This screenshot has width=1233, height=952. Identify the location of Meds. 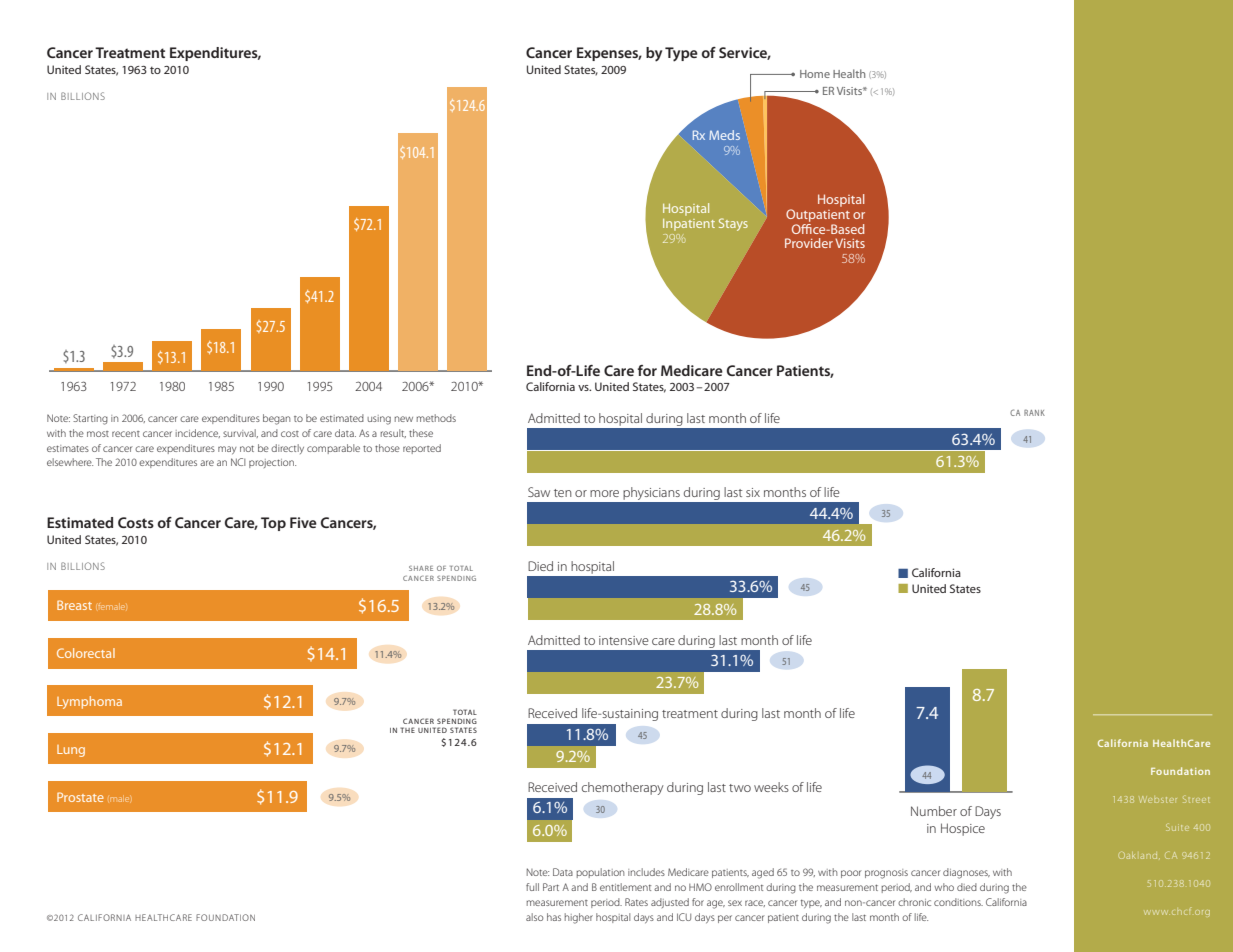
(724, 135).
